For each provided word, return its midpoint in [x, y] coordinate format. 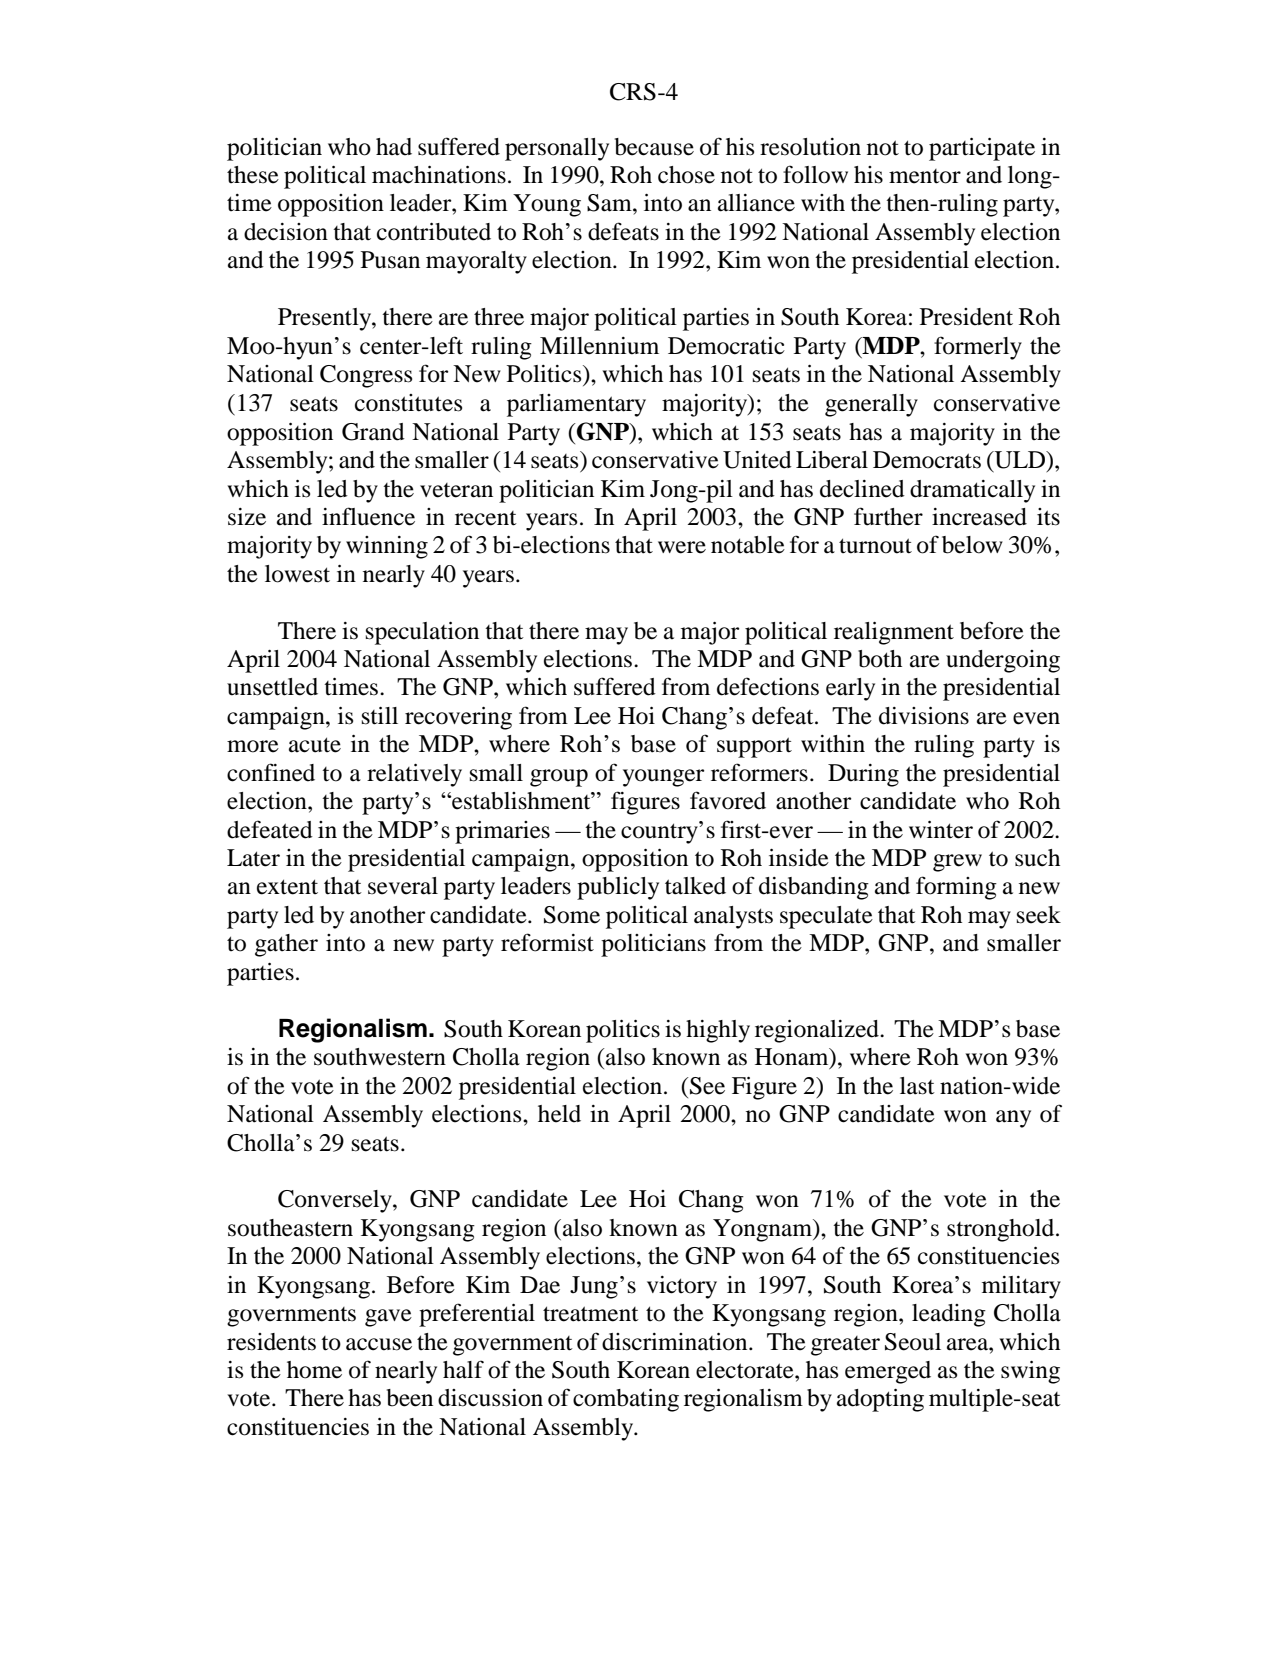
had [394, 147]
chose [686, 175]
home [314, 1370]
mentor [925, 176]
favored [728, 800]
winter [941, 830]
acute [315, 745]
